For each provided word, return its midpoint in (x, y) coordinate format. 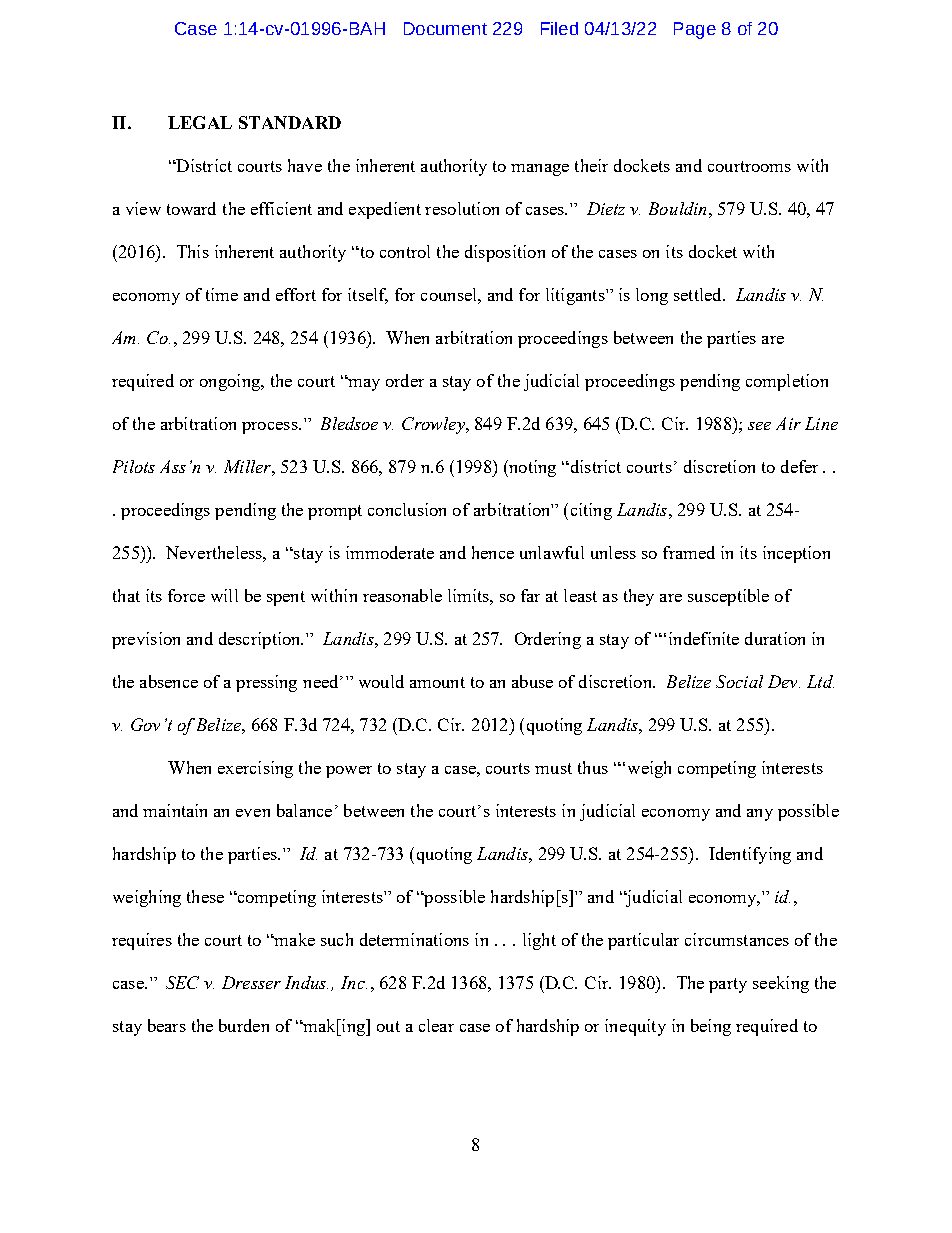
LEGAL (200, 122)
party (728, 985)
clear (436, 1025)
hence (493, 552)
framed (689, 552)
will (224, 595)
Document (445, 28)
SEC (182, 982)
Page (695, 30)
